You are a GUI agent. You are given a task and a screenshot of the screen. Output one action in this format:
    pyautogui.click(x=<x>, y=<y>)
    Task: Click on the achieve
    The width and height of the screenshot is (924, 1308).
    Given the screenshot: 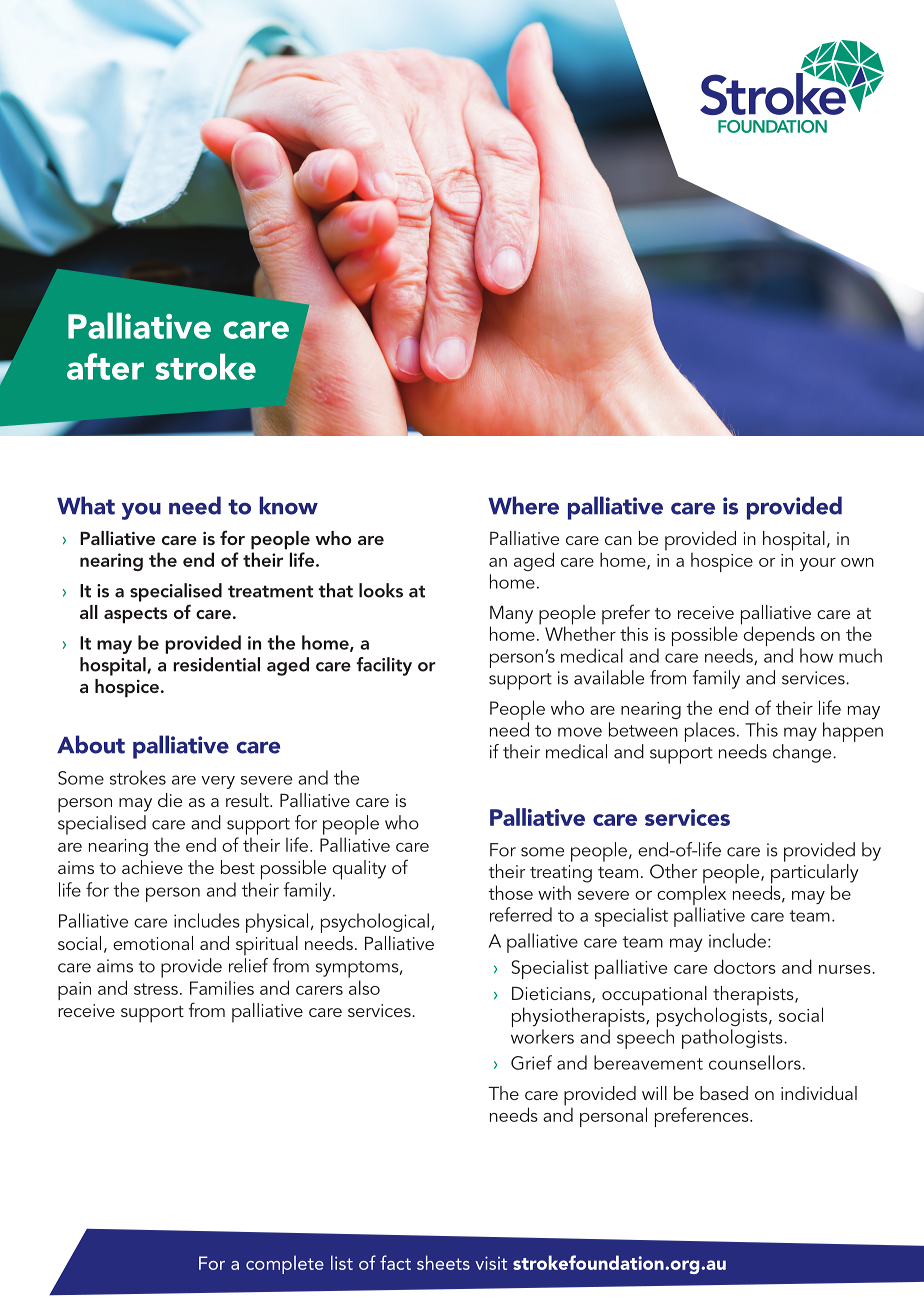 What is the action you would take?
    pyautogui.click(x=152, y=867)
